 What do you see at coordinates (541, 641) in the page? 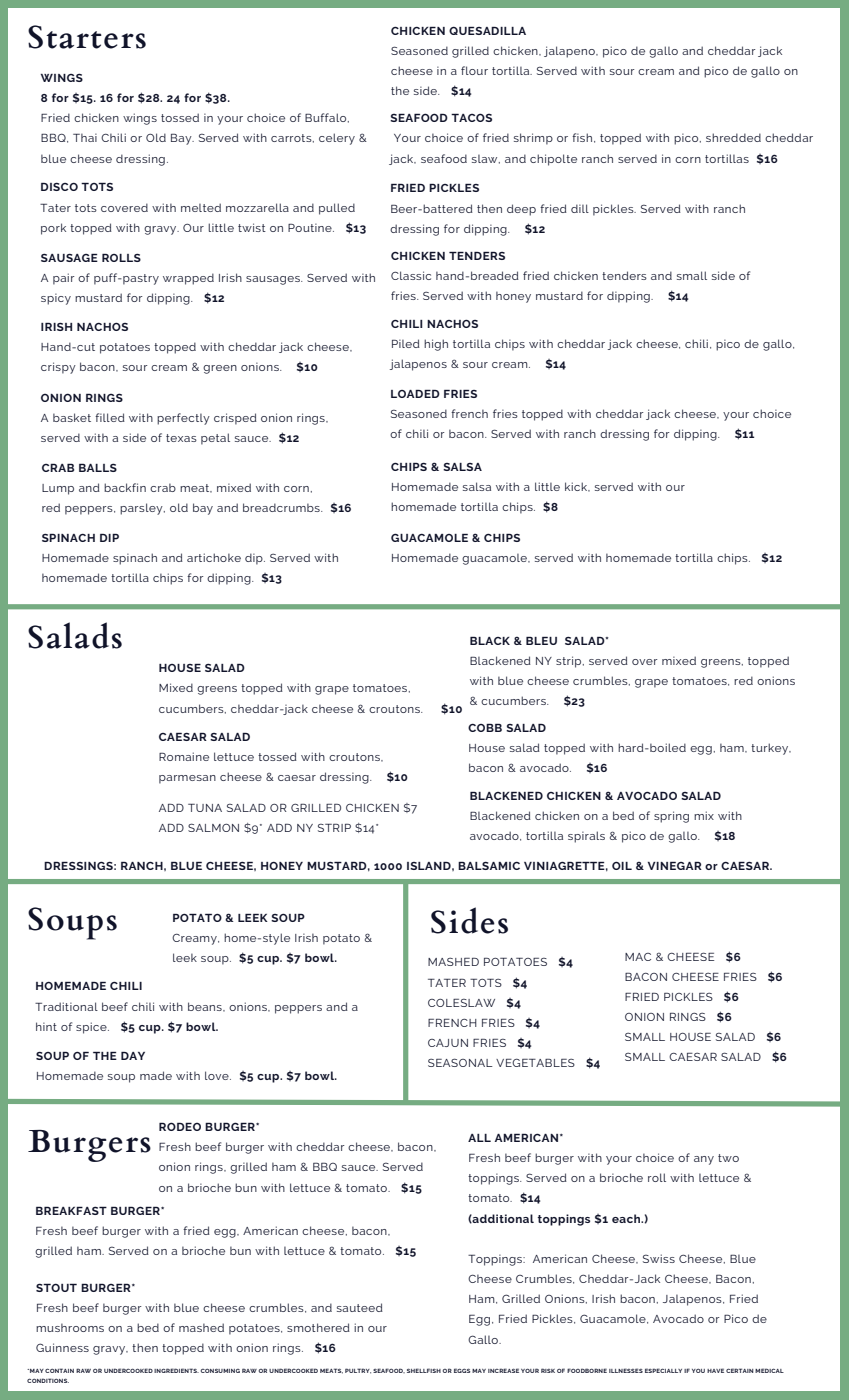
I see `BLEU` at bounding box center [541, 641].
